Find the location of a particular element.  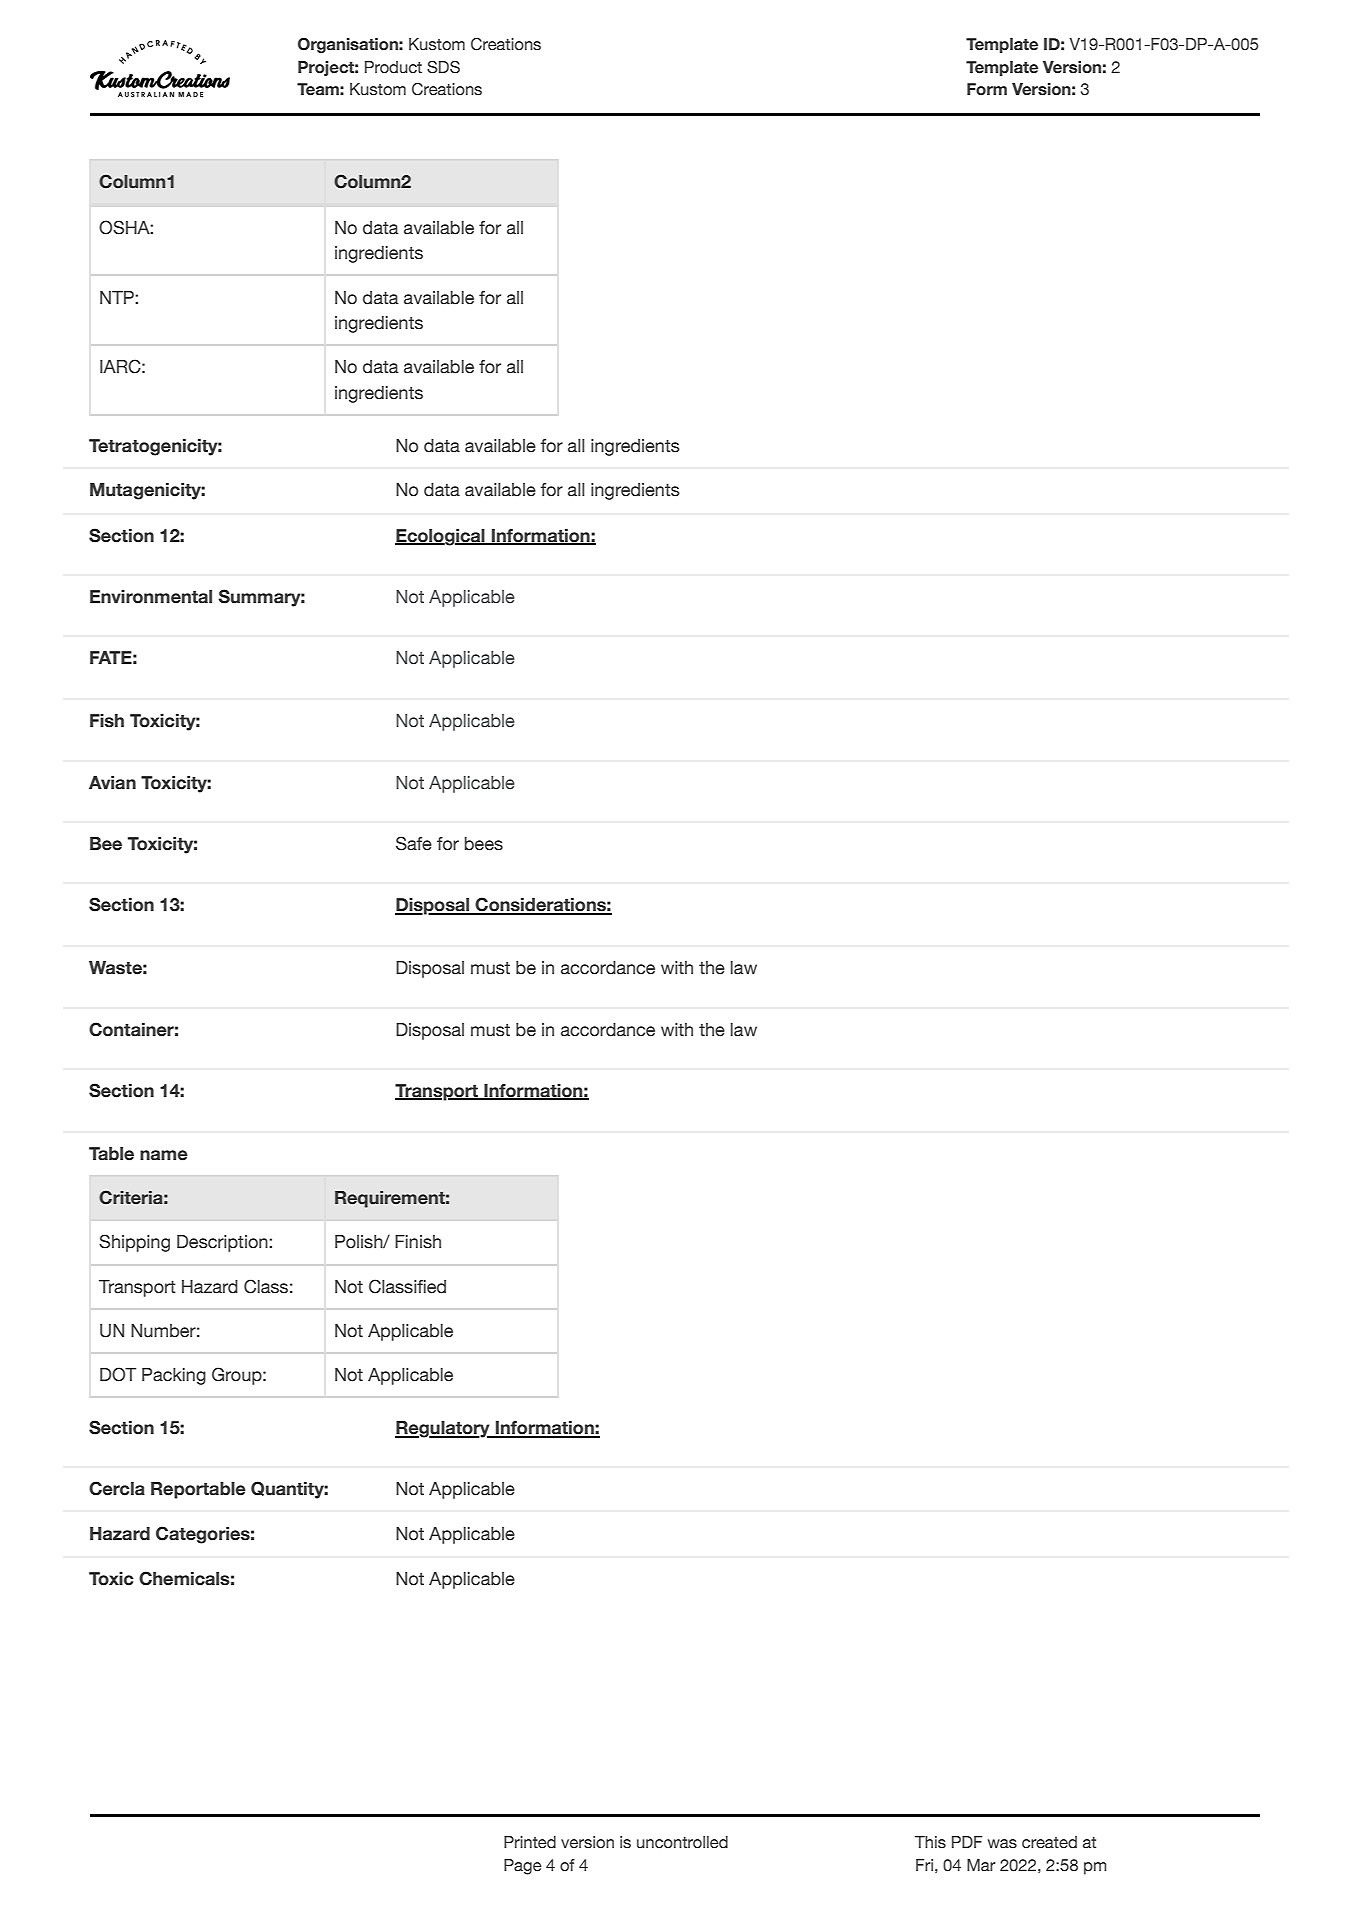

Safe is located at coordinates (414, 843).
